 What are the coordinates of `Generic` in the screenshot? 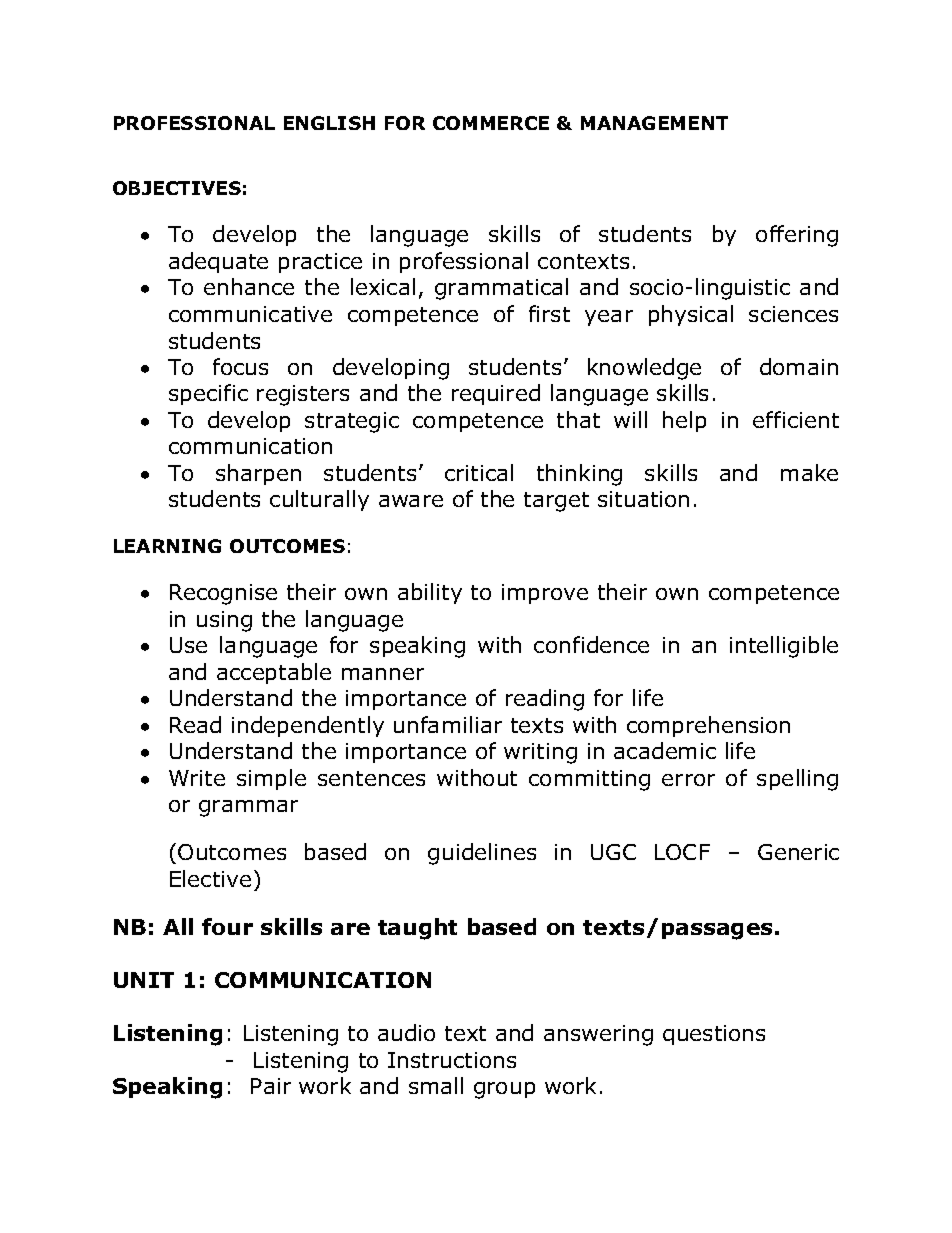 It's located at (798, 852).
